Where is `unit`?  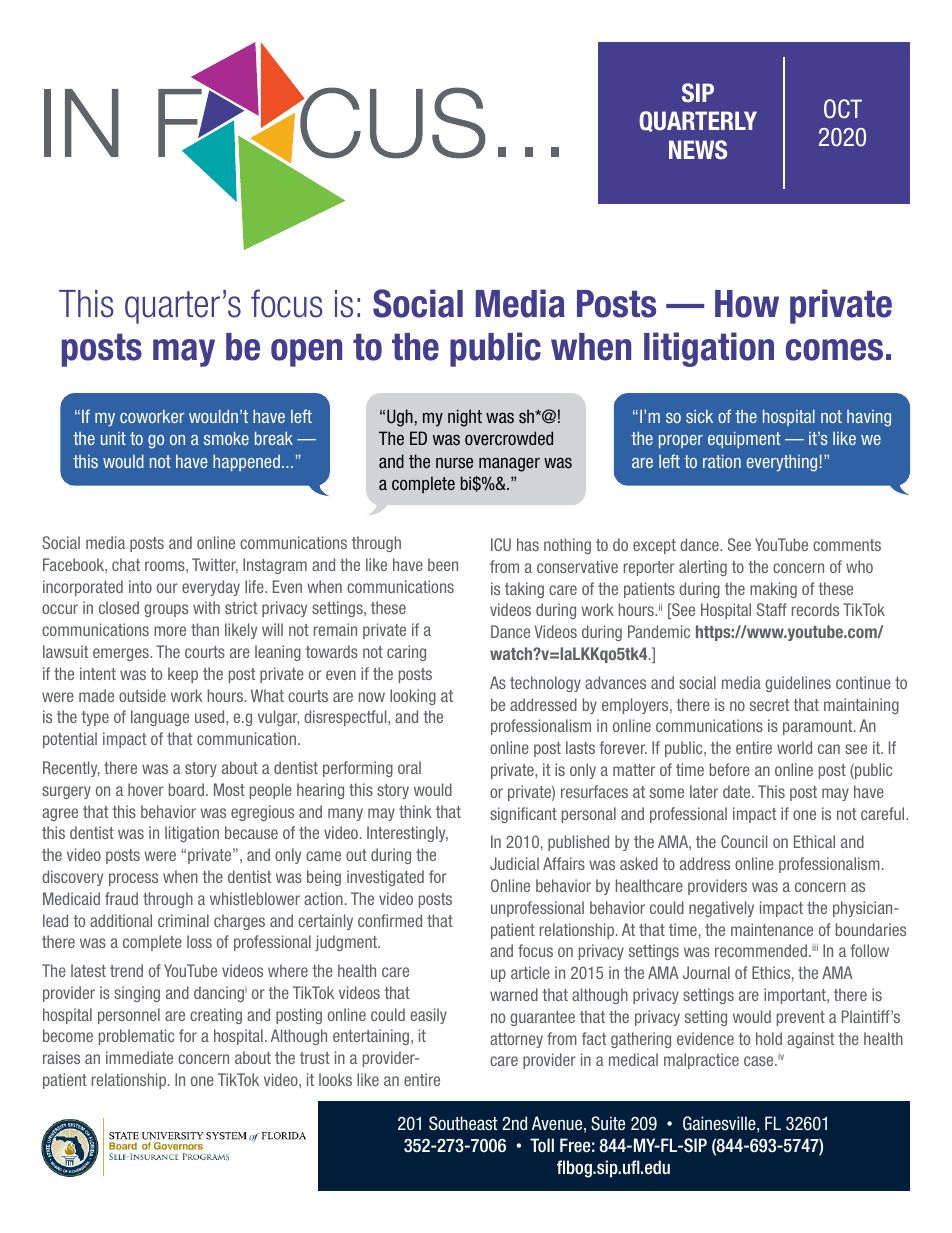
unit is located at coordinates (113, 438).
